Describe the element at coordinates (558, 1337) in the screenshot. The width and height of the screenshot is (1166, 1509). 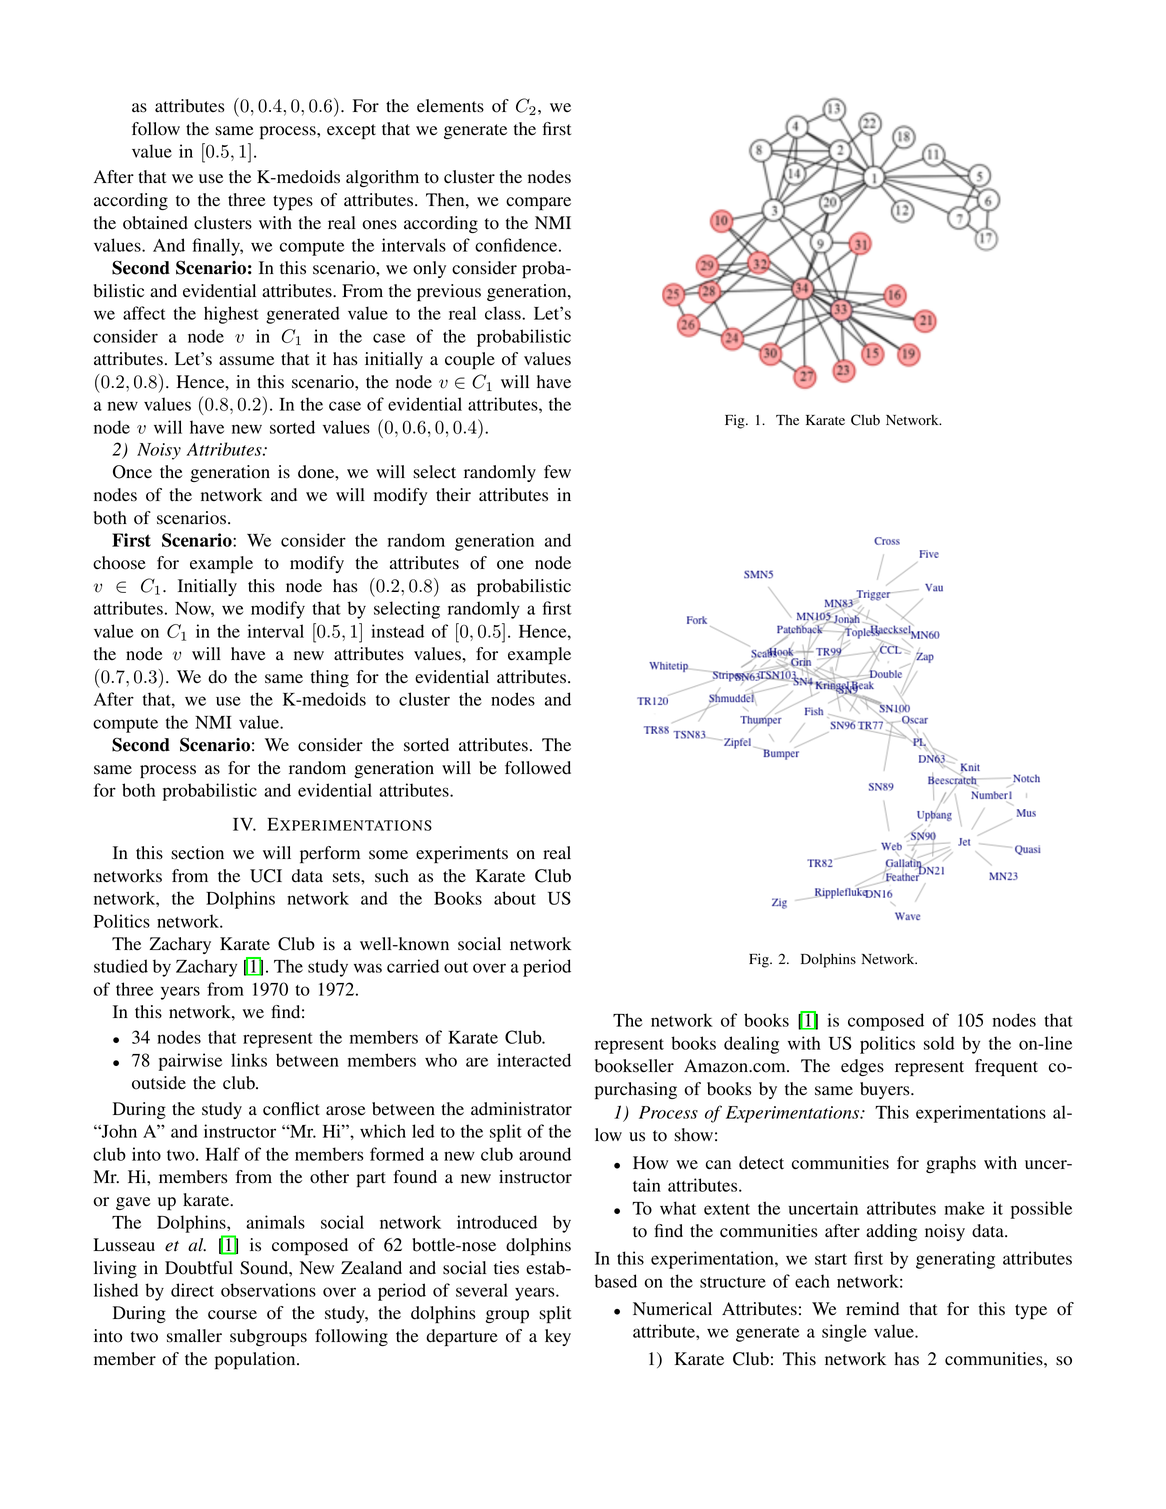
I see `key` at that location.
